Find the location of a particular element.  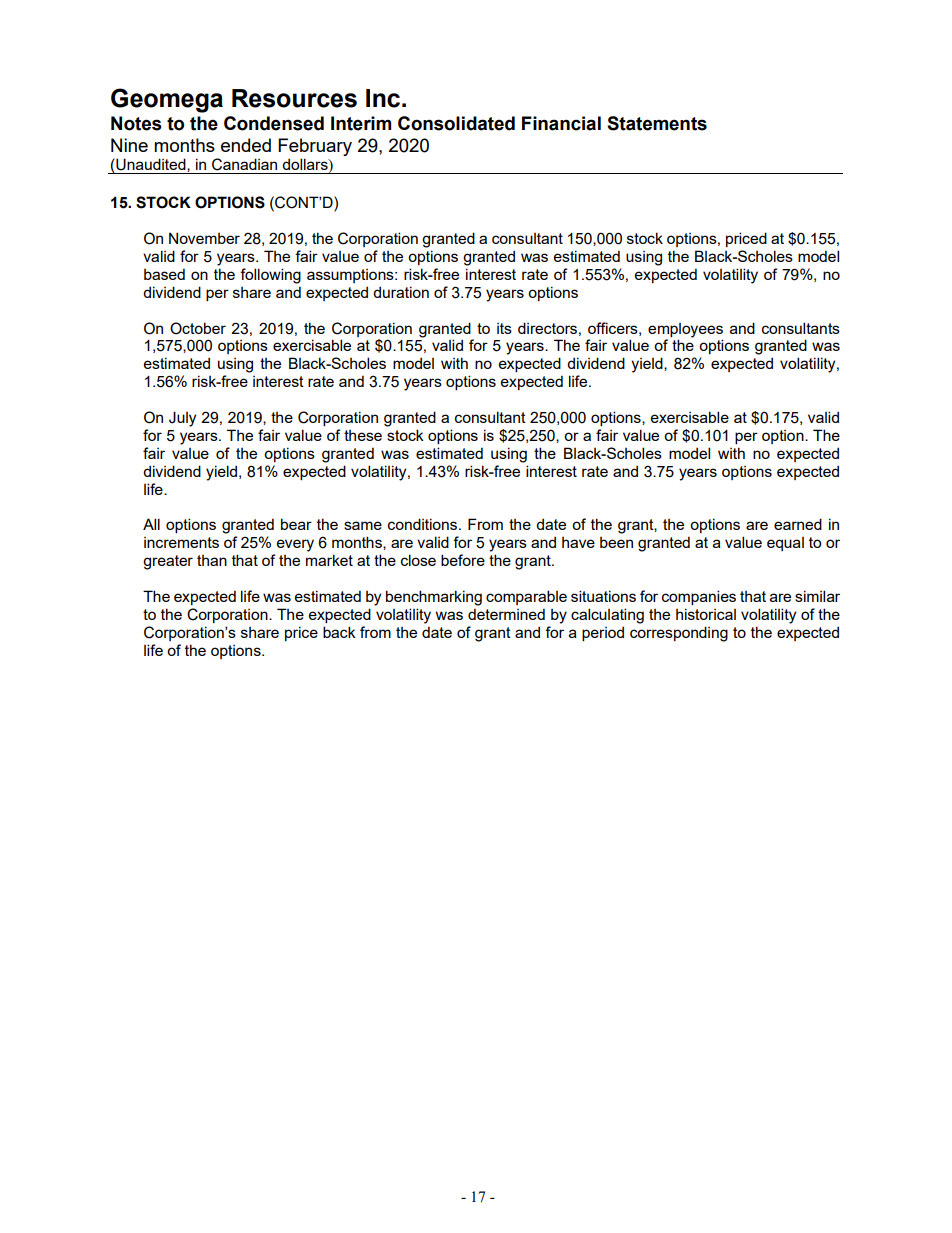

these is located at coordinates (363, 435).
